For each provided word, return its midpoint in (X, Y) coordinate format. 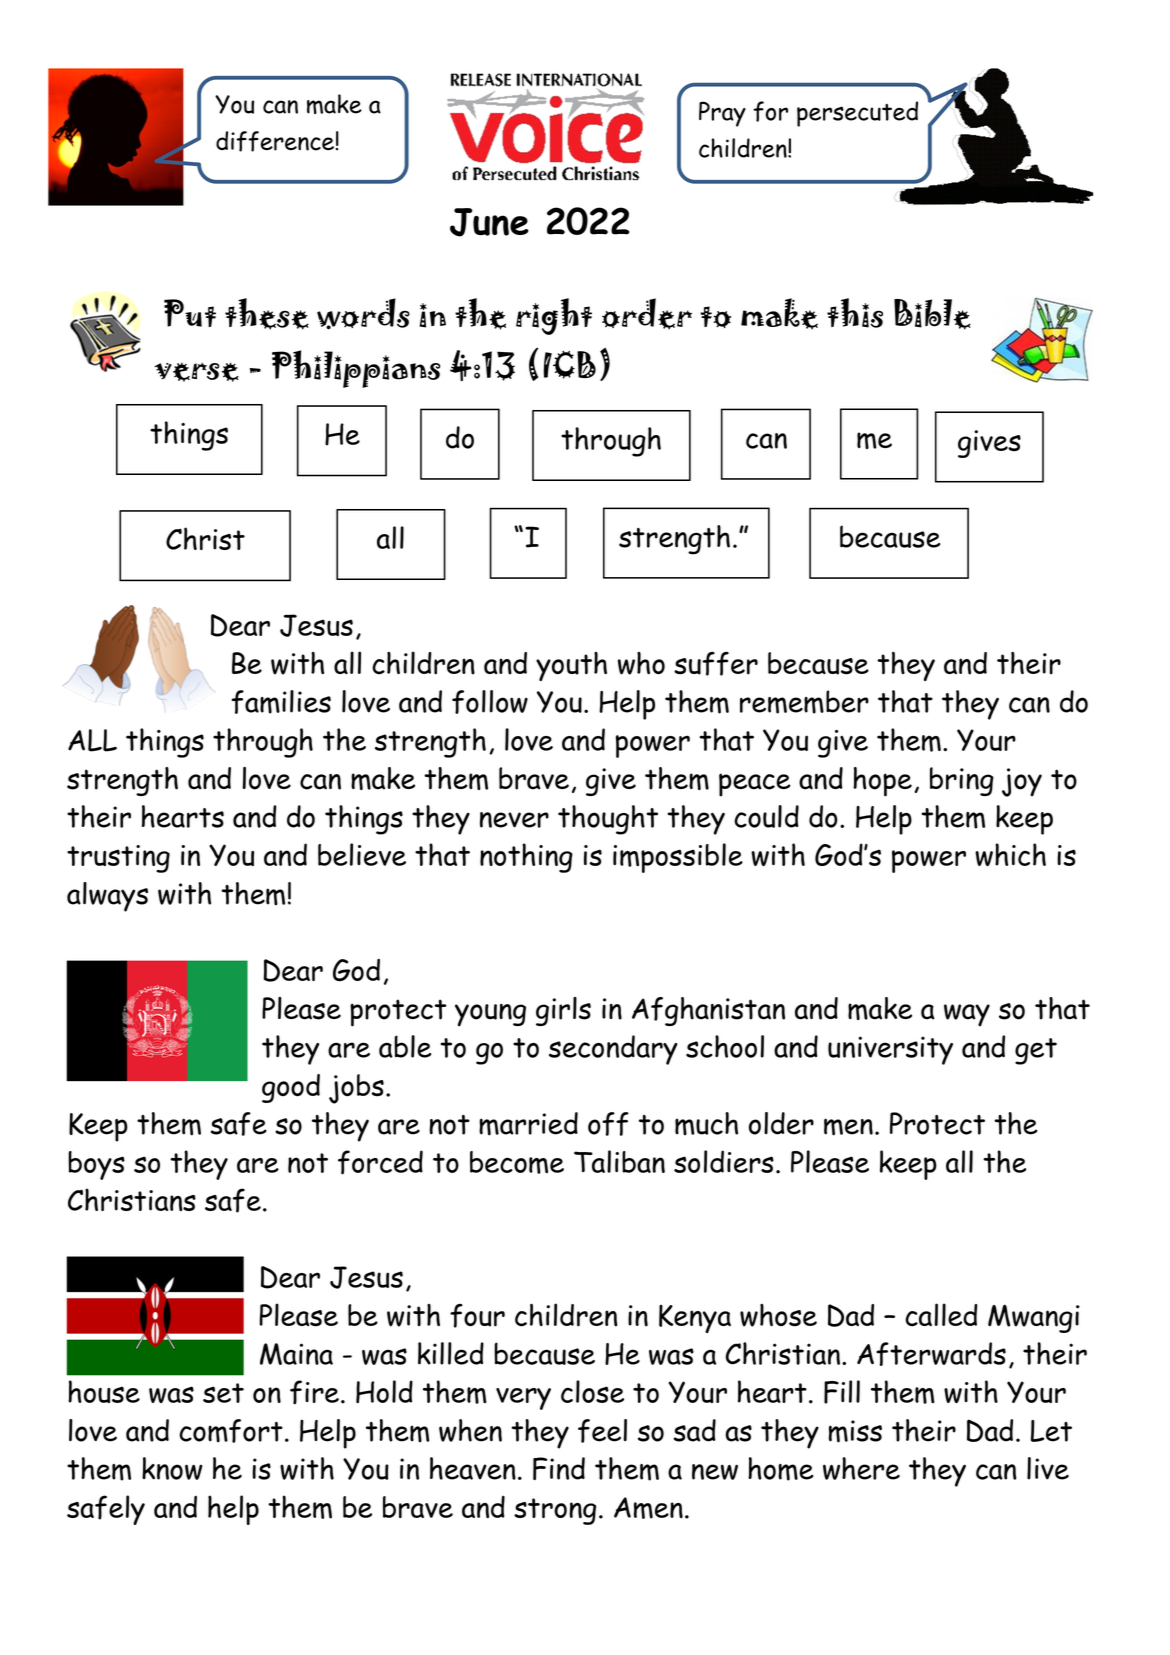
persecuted (857, 114)
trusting (118, 859)
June (489, 222)
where (861, 1468)
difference (275, 141)
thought (608, 820)
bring (962, 781)
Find (559, 1468)
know (172, 1468)
